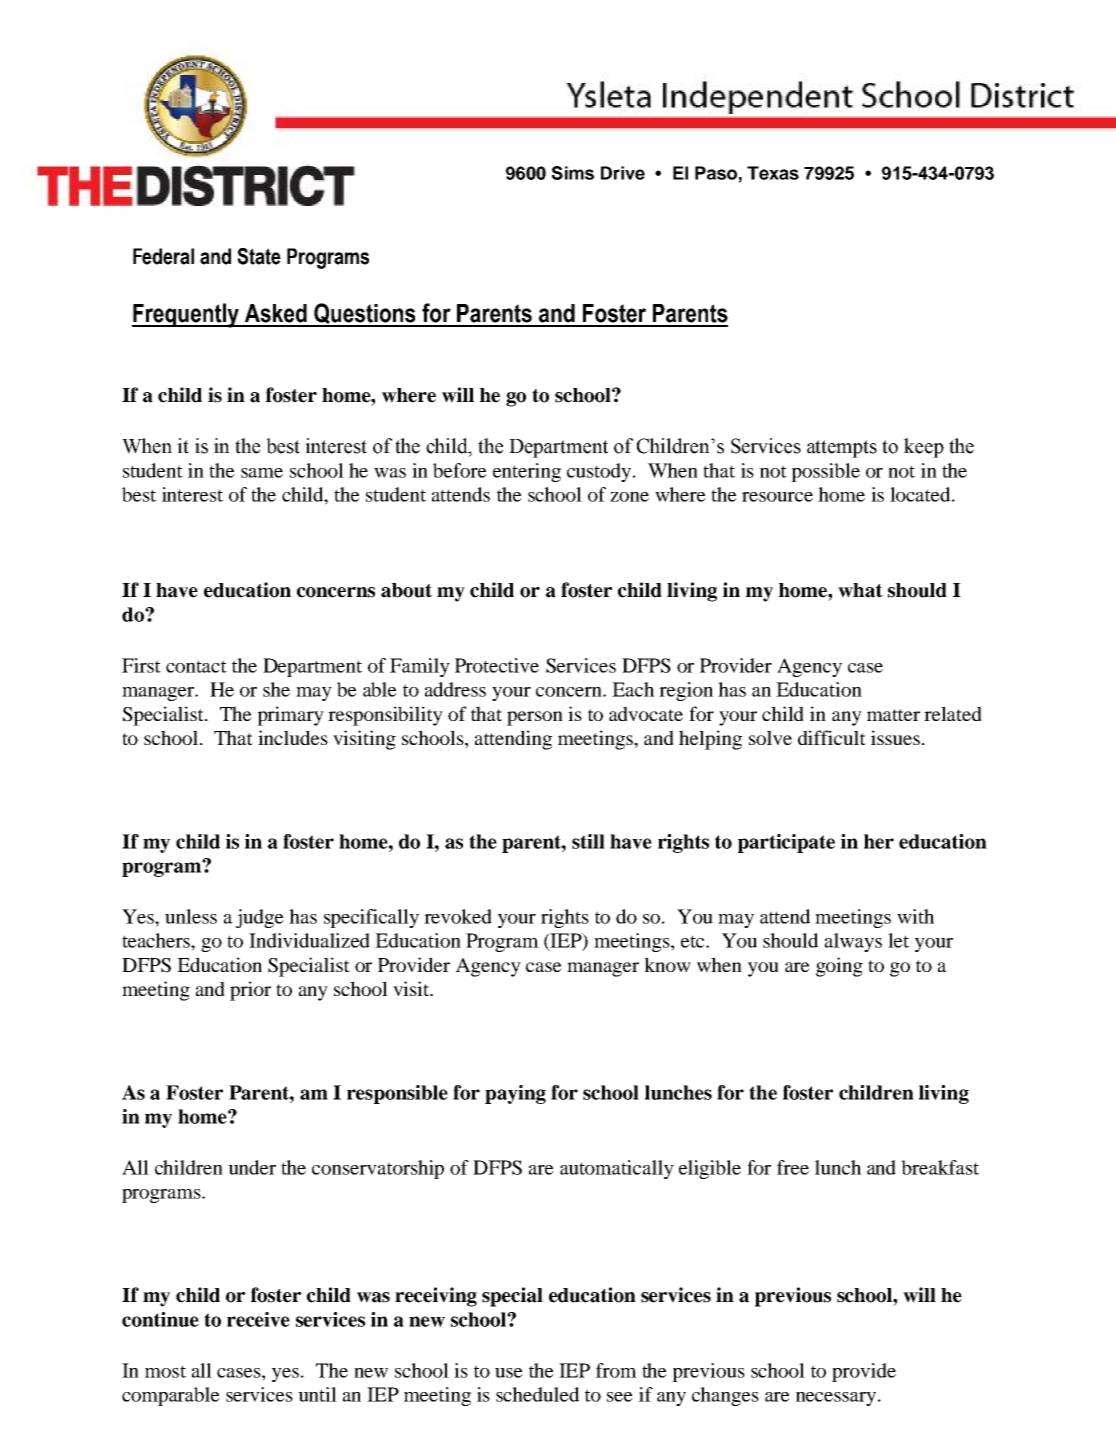 The width and height of the screenshot is (1116, 1445). I want to click on Protective, so click(497, 665).
